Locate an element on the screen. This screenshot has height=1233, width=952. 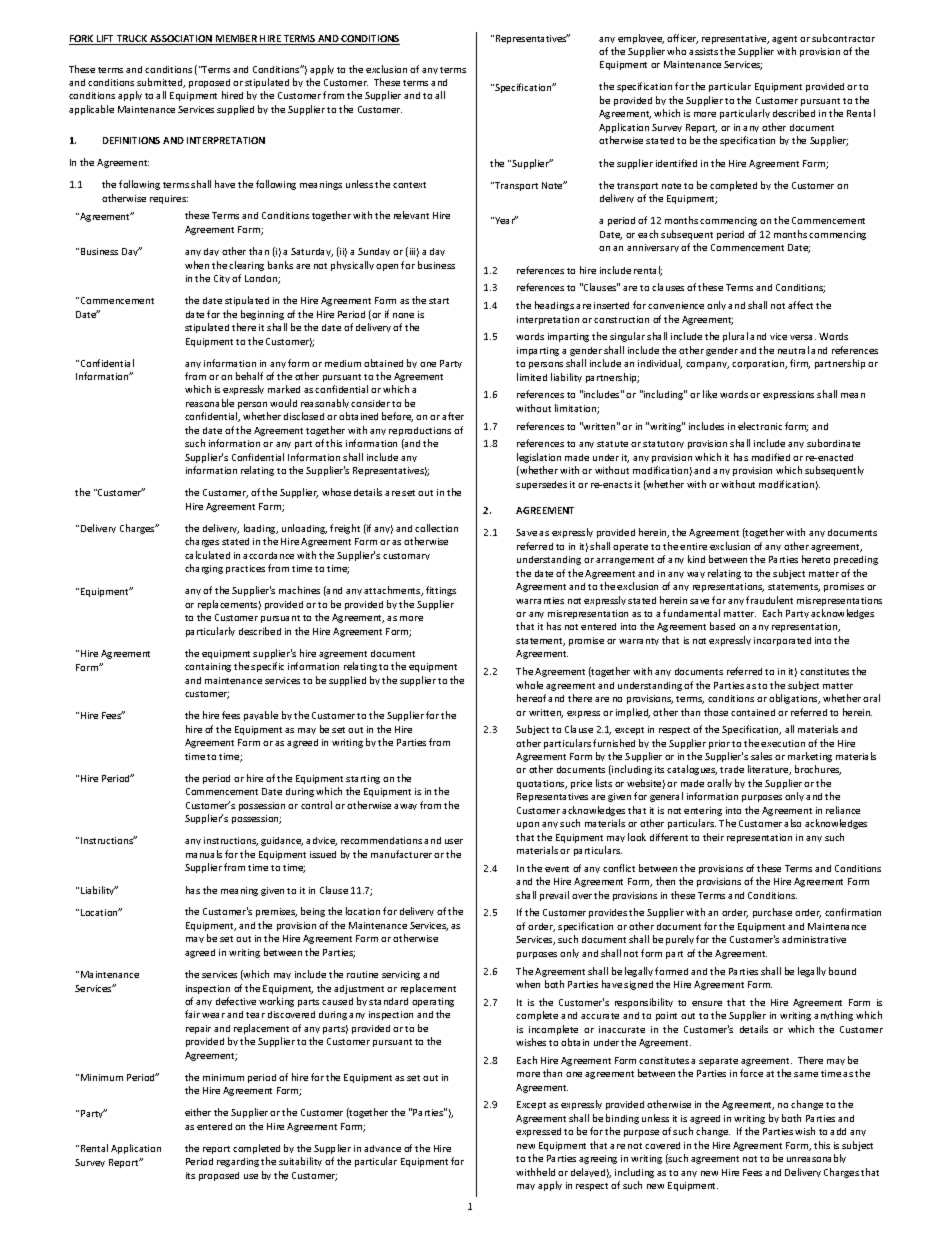
plural is located at coordinates (735, 337).
